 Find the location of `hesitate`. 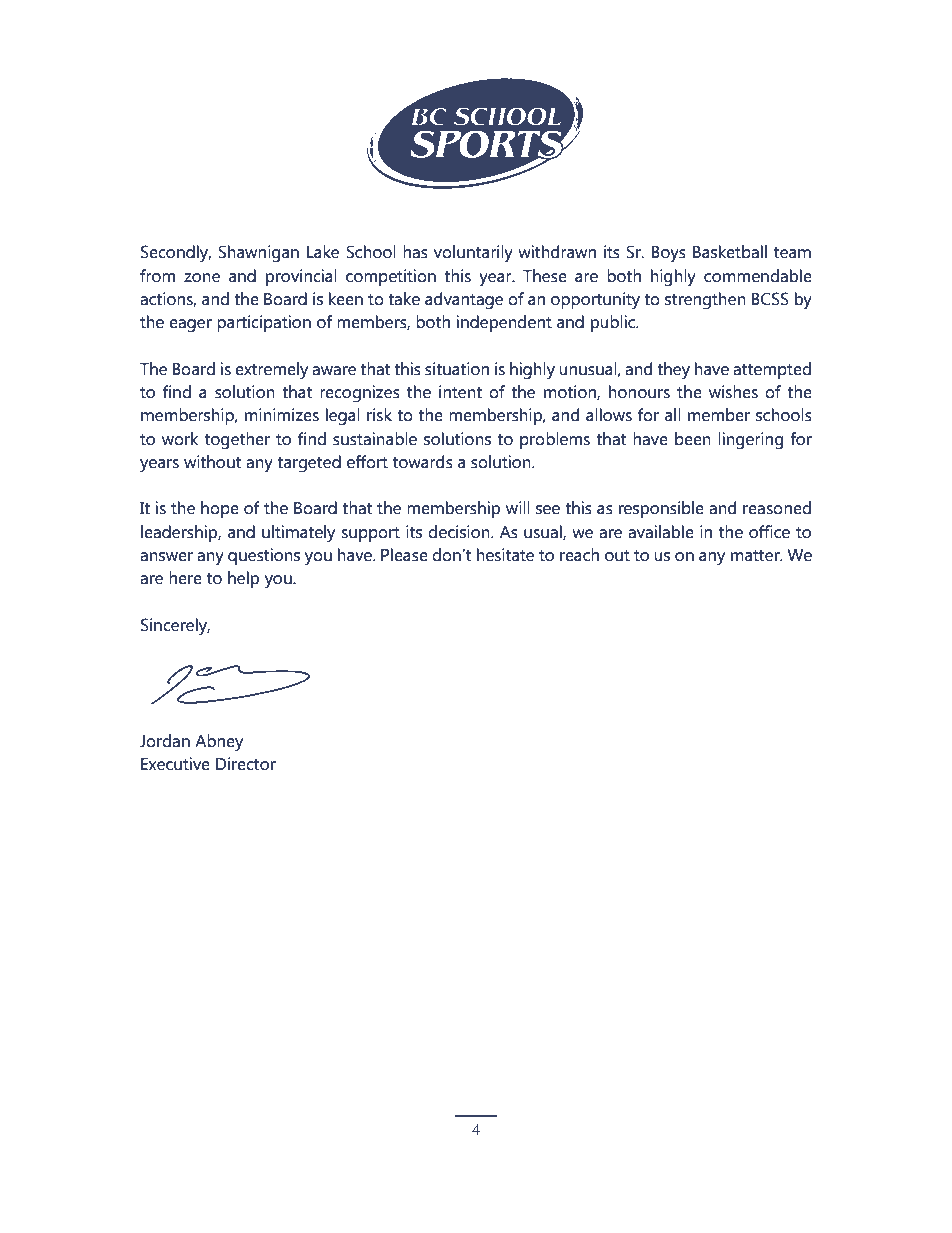

hesitate is located at coordinates (505, 555).
